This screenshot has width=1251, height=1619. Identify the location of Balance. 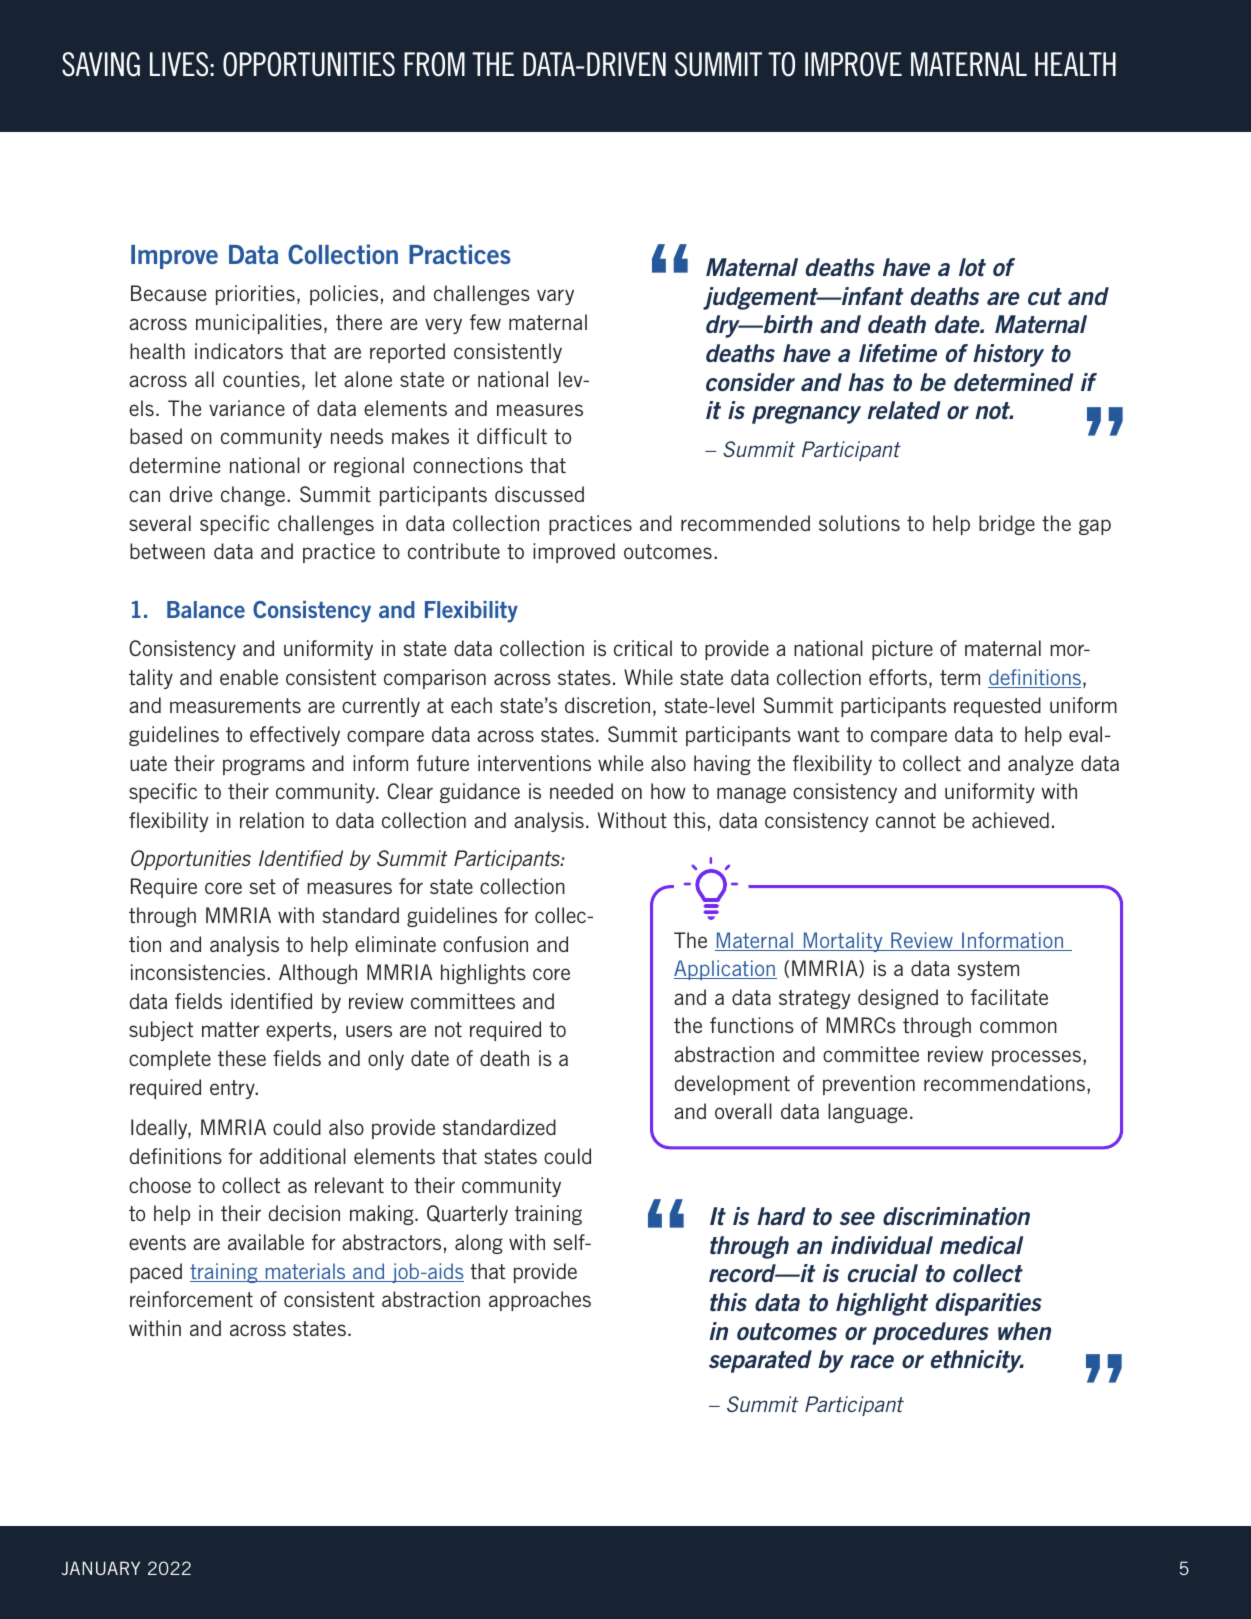
(206, 609).
